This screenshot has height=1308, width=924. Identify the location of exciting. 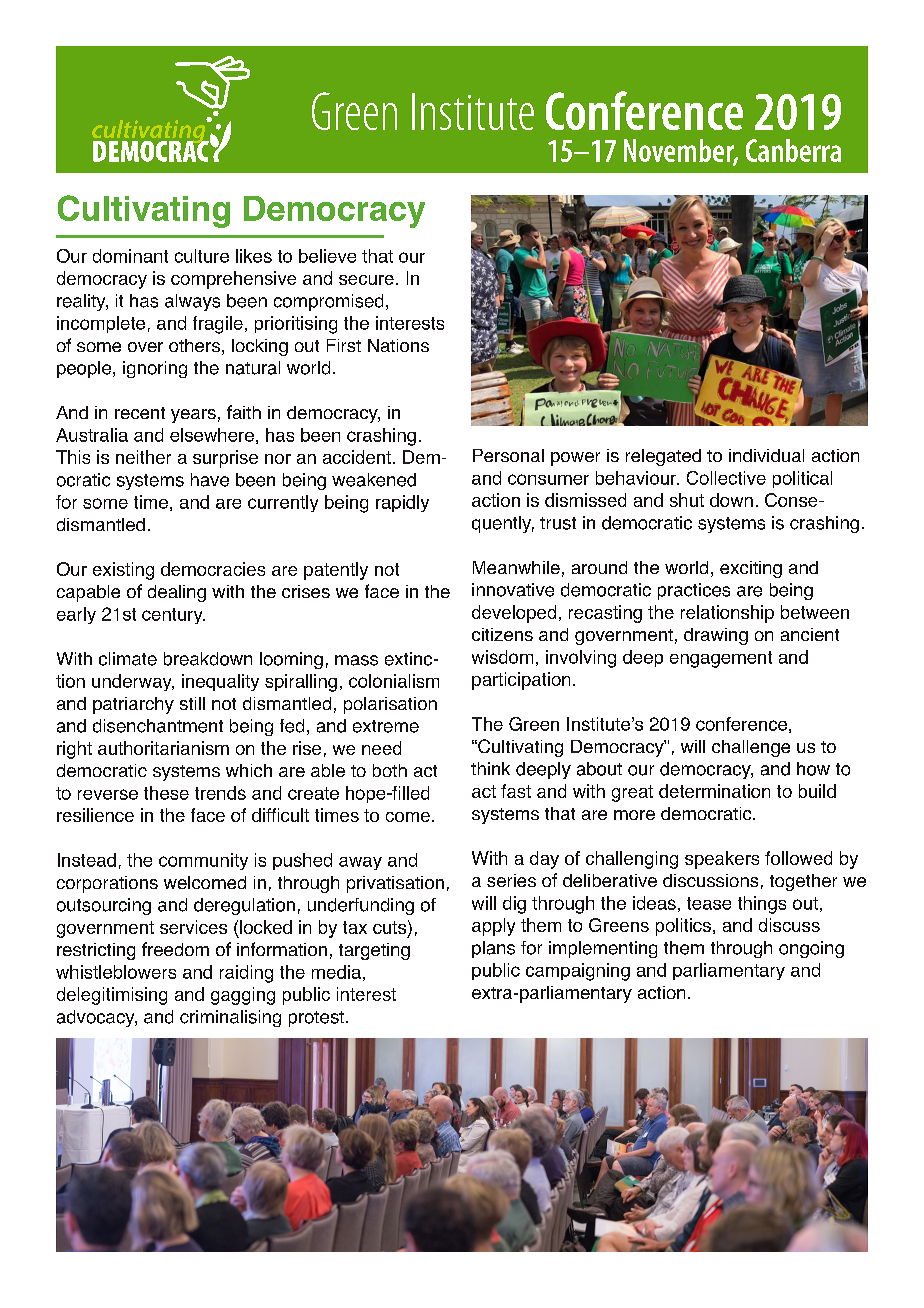
(751, 569).
